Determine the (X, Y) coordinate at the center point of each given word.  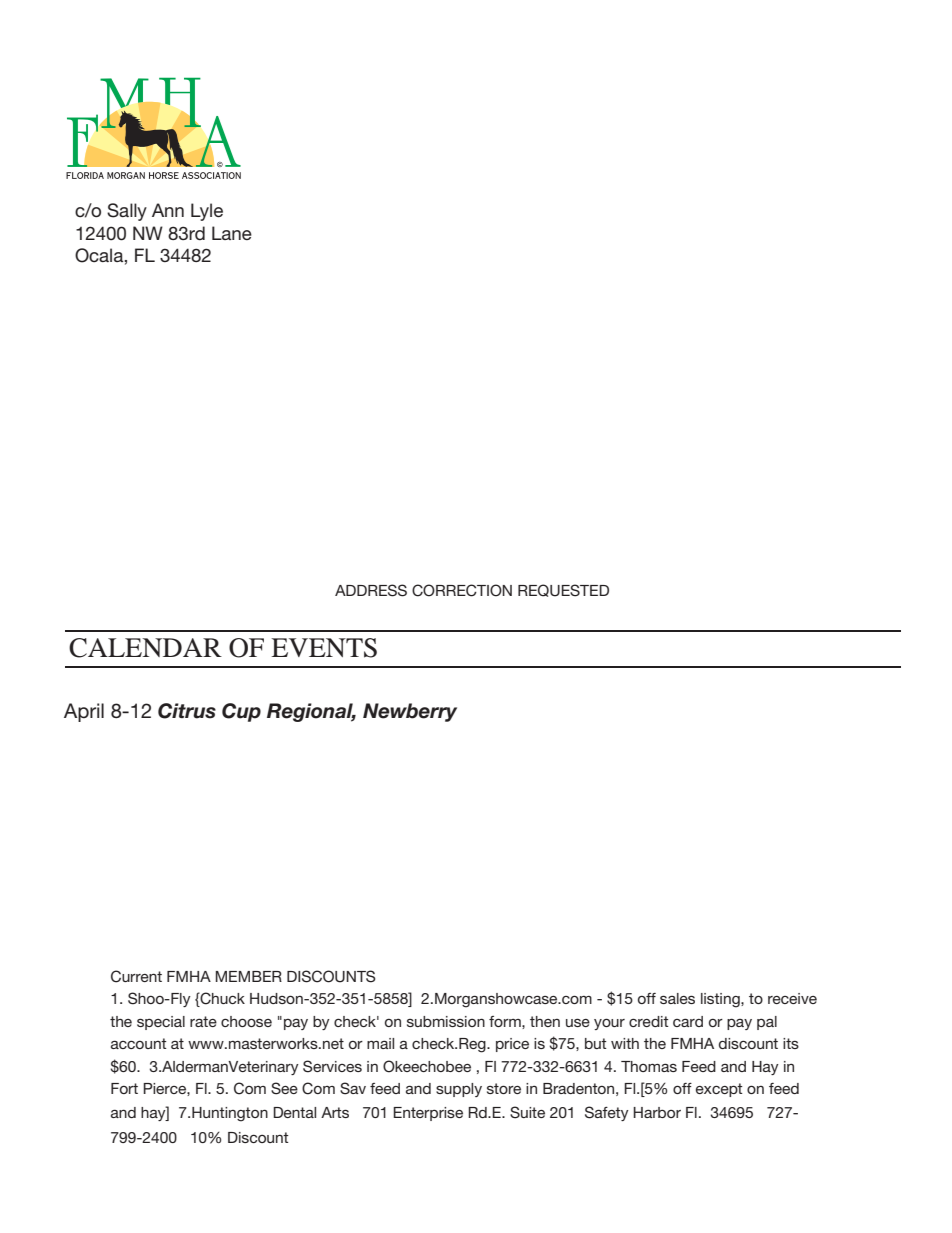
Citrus (187, 711)
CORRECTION (462, 590)
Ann (168, 210)
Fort (124, 1088)
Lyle (207, 212)
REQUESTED (563, 590)
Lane (232, 233)
